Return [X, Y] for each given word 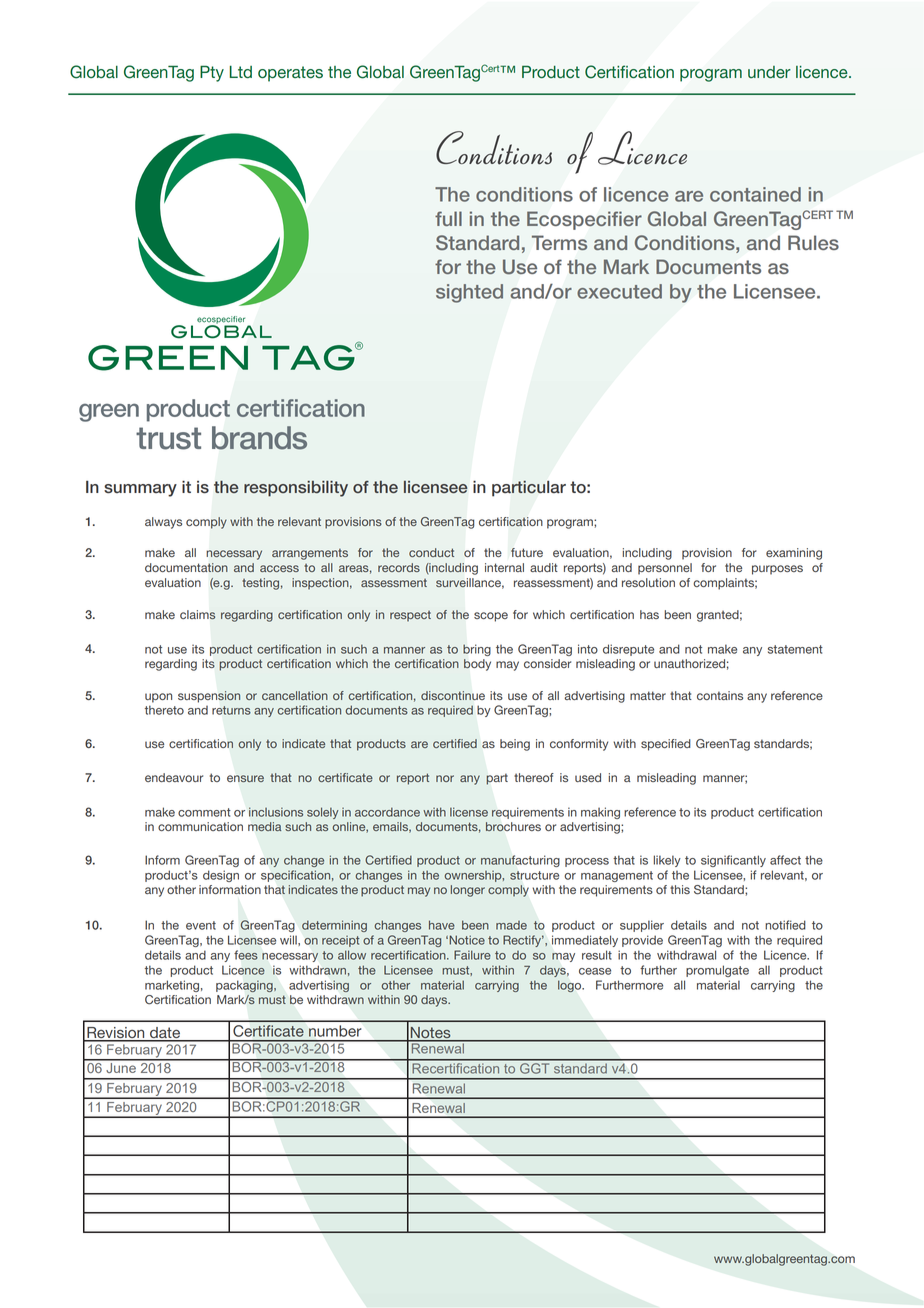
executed [619, 291]
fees [246, 955]
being [515, 745]
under [769, 72]
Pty [212, 73]
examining [794, 554]
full [448, 218]
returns [231, 710]
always [163, 523]
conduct [431, 552]
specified [666, 745]
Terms [559, 243]
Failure [472, 955]
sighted [469, 293]
